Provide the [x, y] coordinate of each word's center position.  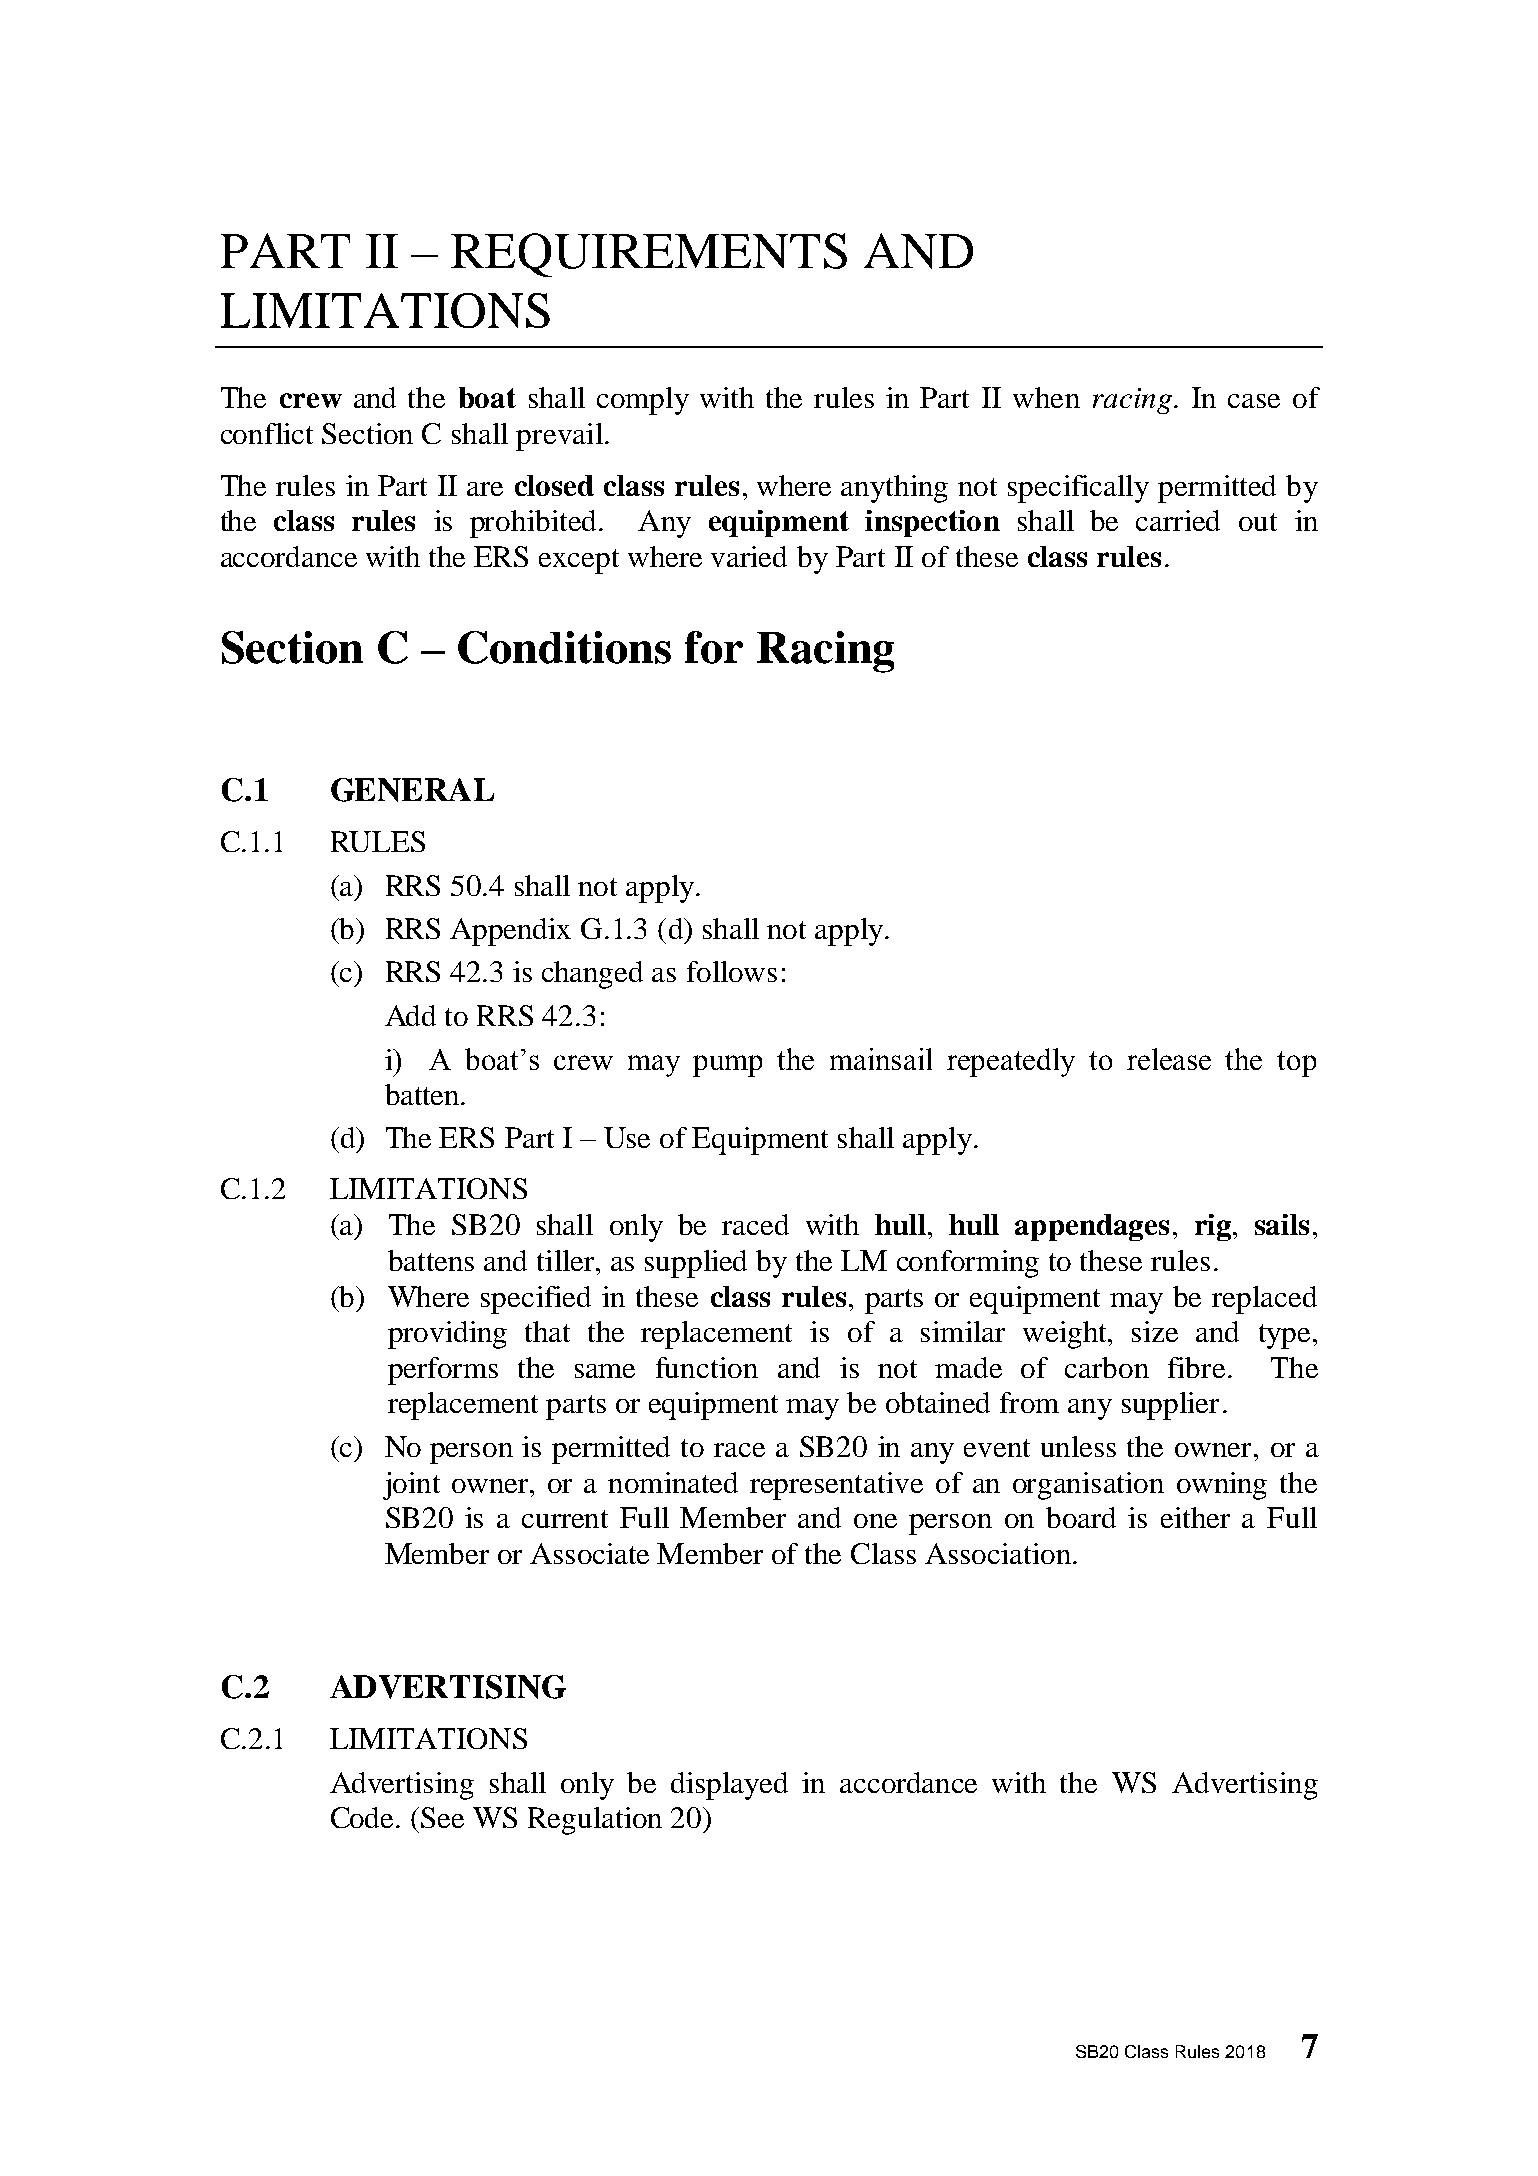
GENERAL [412, 790]
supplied [696, 1264]
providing [447, 1335]
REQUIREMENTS [649, 255]
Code [362, 1817]
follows [732, 971]
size [1155, 1331]
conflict [267, 433]
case [1254, 401]
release [1169, 1059]
